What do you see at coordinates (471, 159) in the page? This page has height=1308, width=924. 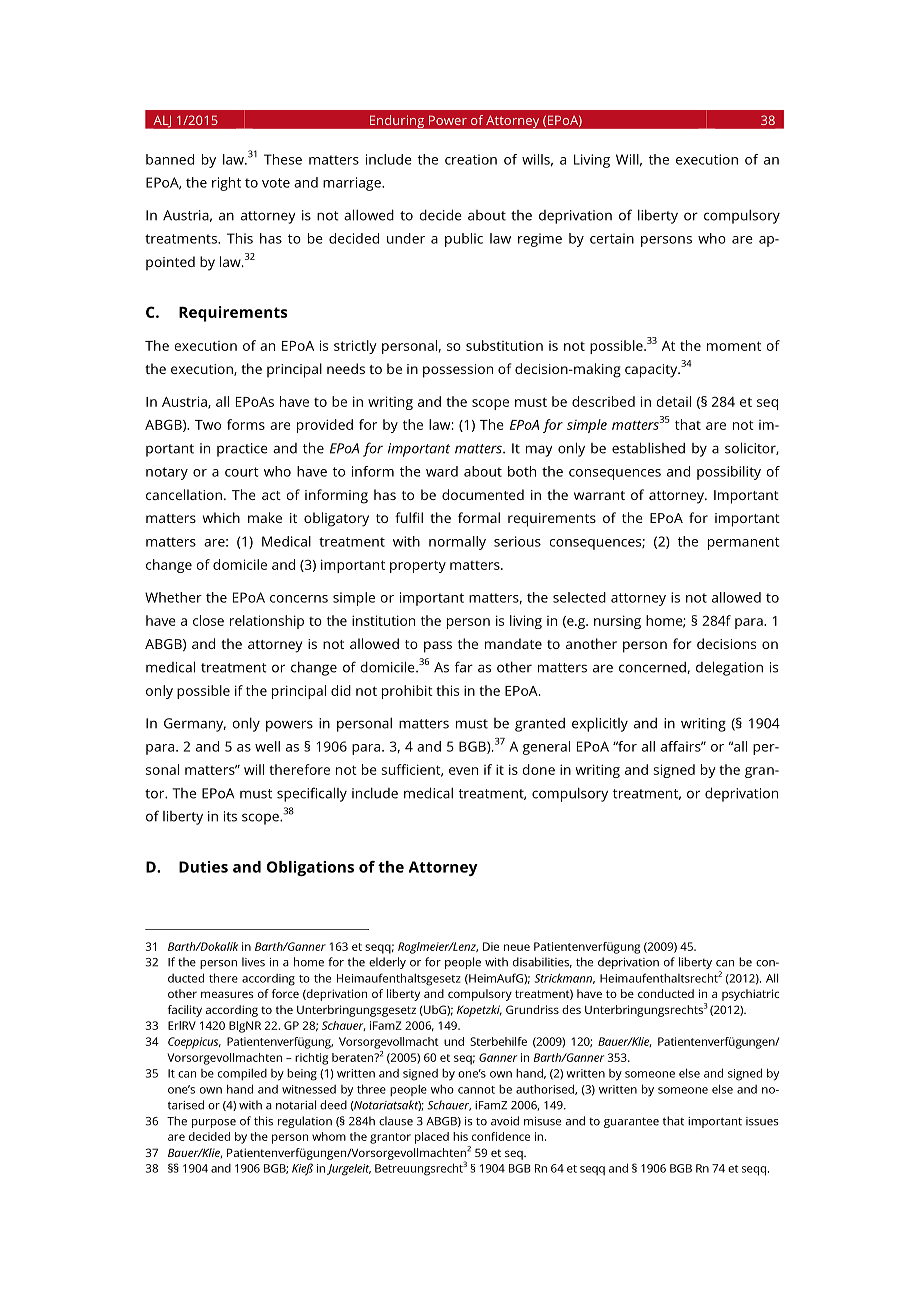 I see `creation` at bounding box center [471, 159].
